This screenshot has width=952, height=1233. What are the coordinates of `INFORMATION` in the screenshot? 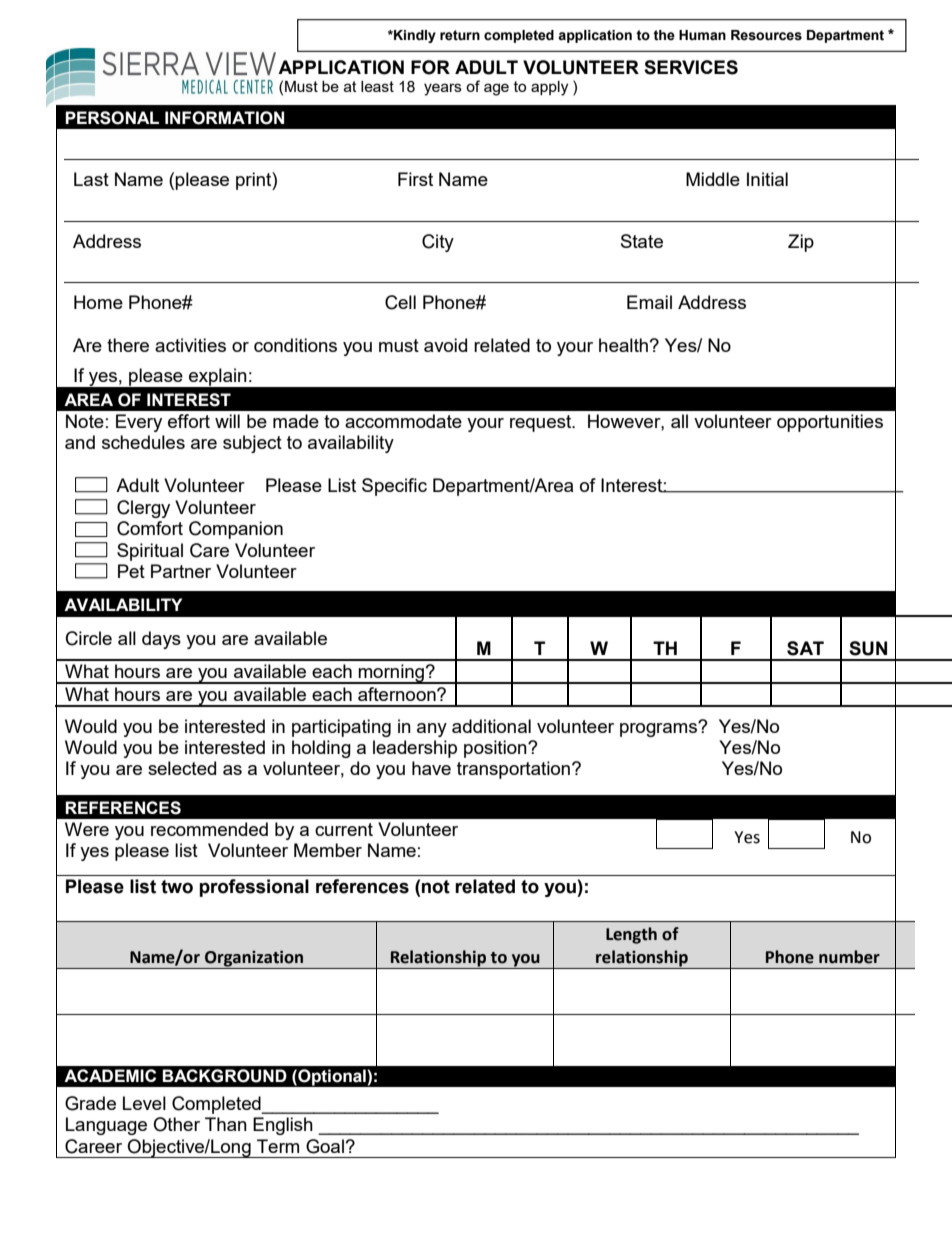 It's located at (224, 118).
